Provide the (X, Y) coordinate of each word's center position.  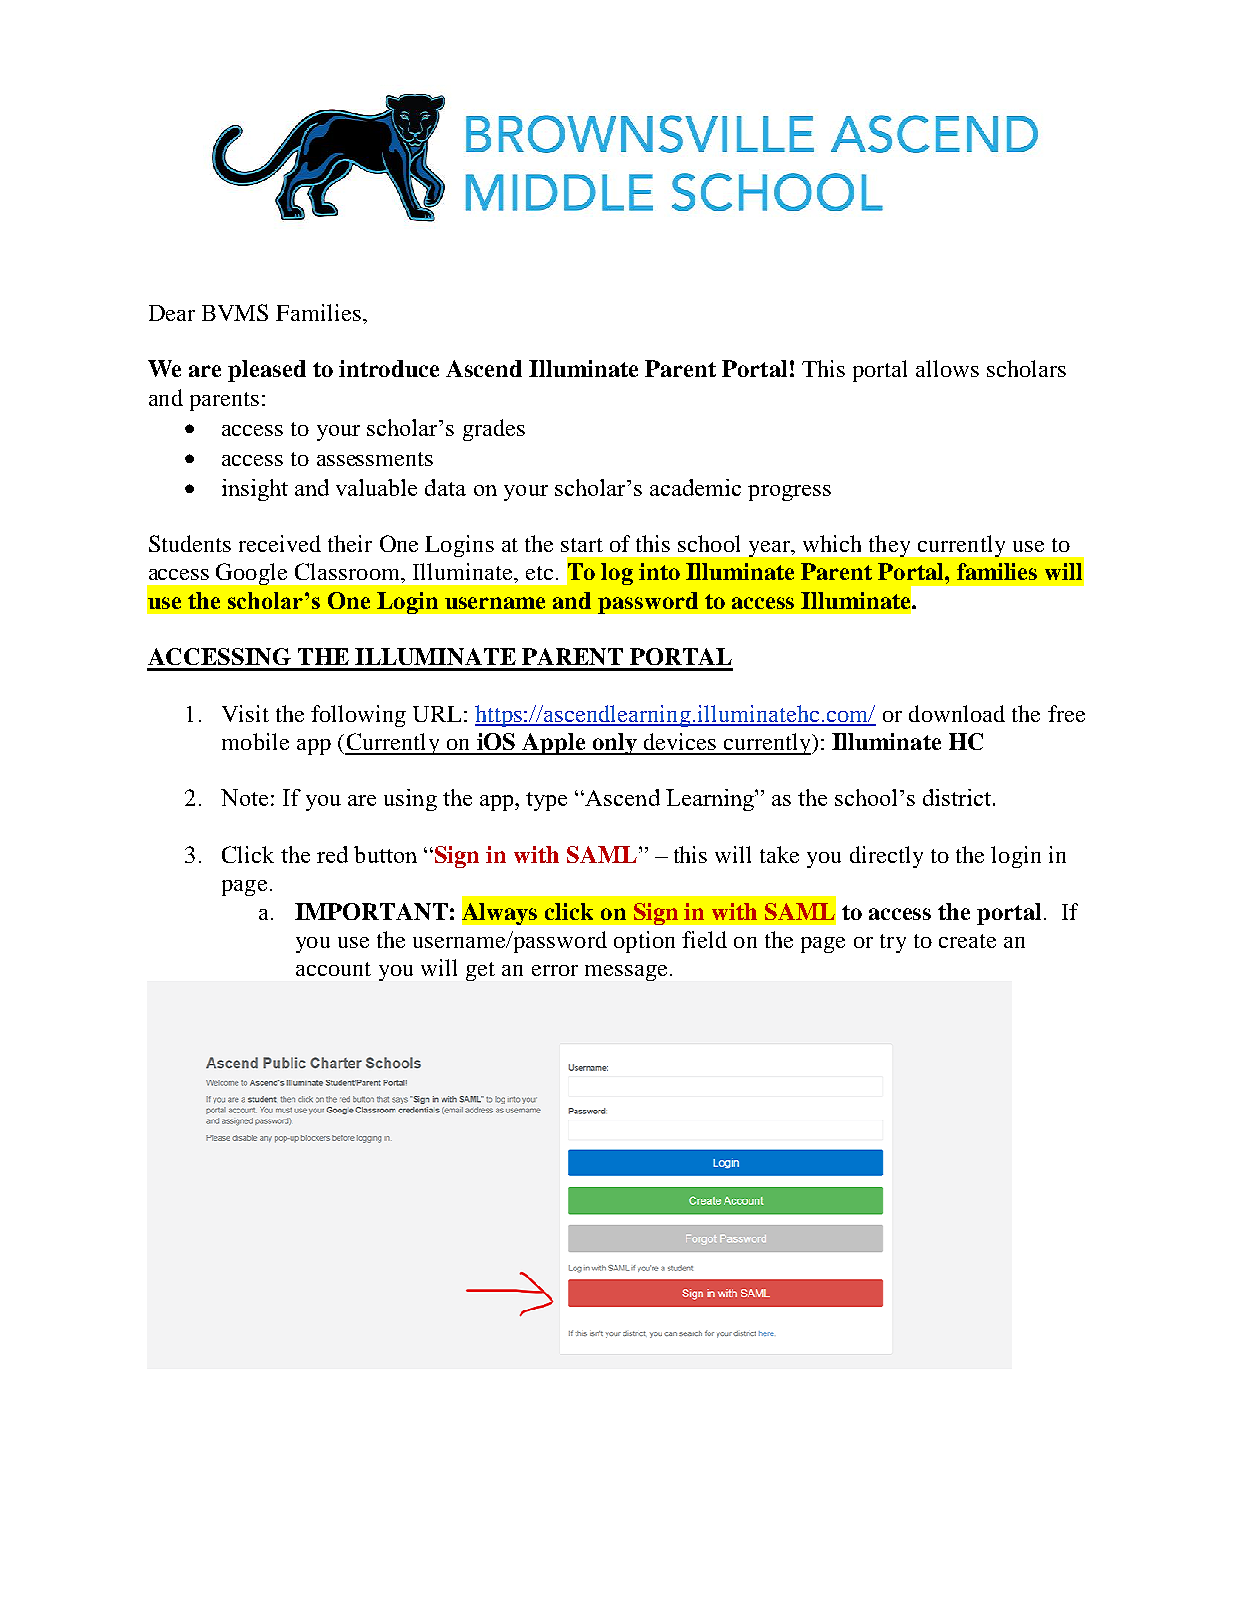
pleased (267, 371)
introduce (389, 368)
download (957, 713)
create (967, 941)
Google (251, 574)
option (644, 942)
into (659, 571)
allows (947, 368)
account (333, 969)
